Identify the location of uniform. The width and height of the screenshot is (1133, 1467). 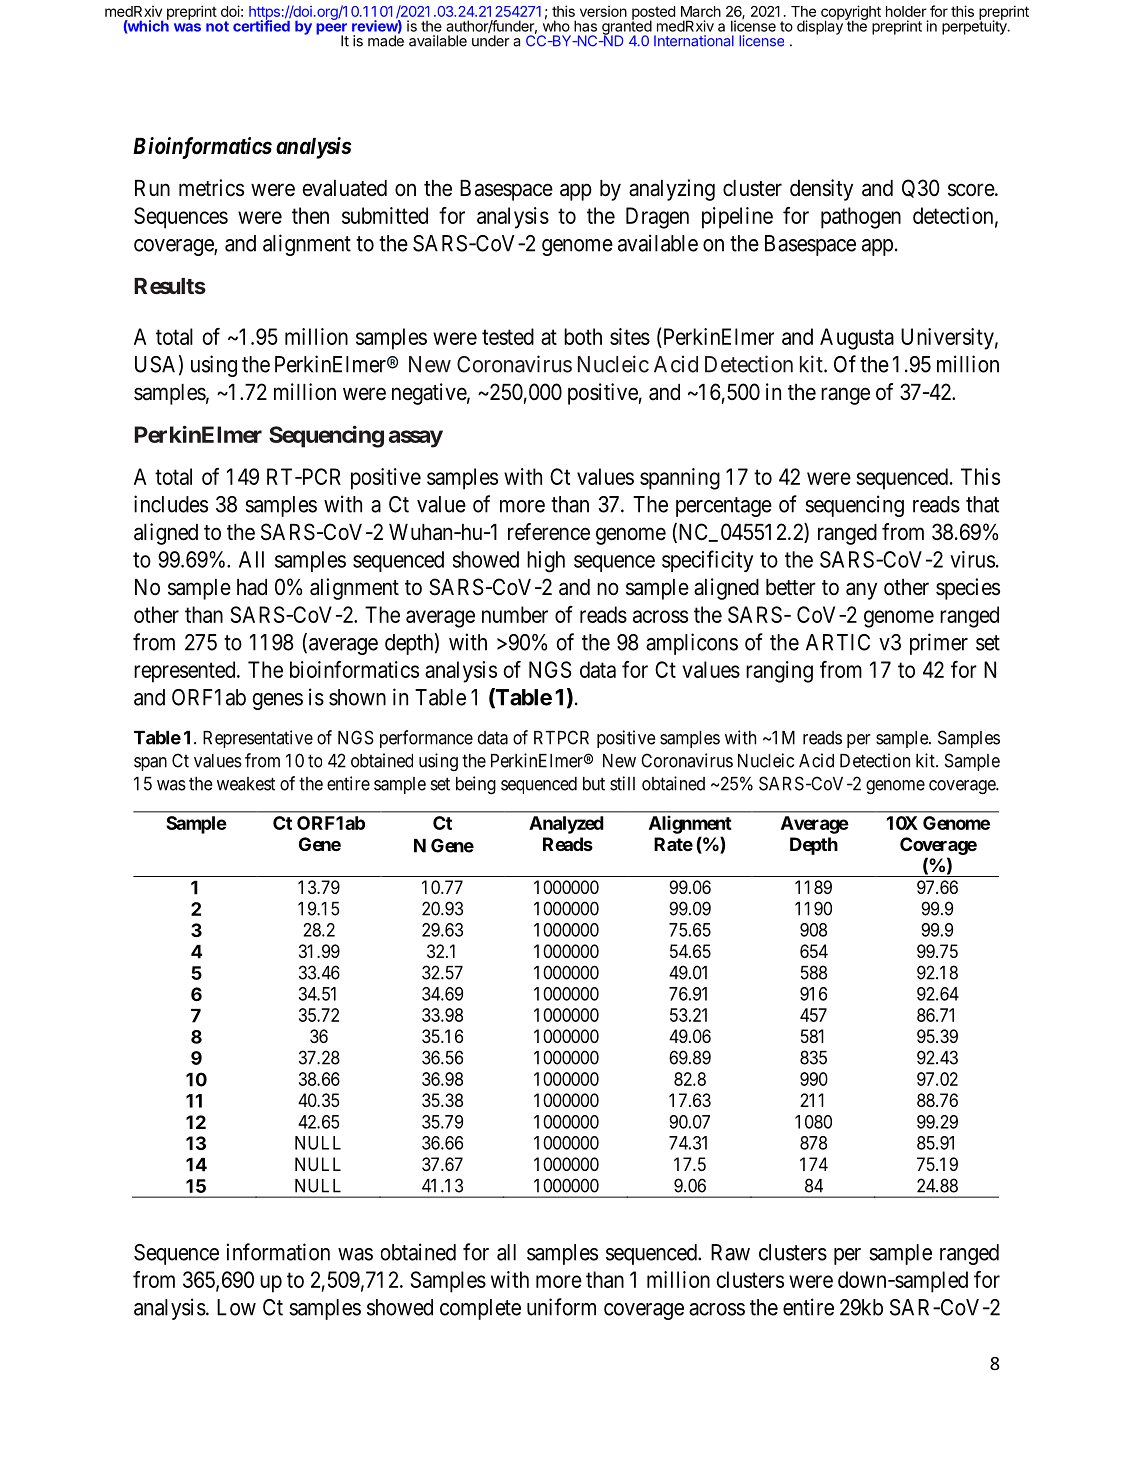
(561, 1307).
